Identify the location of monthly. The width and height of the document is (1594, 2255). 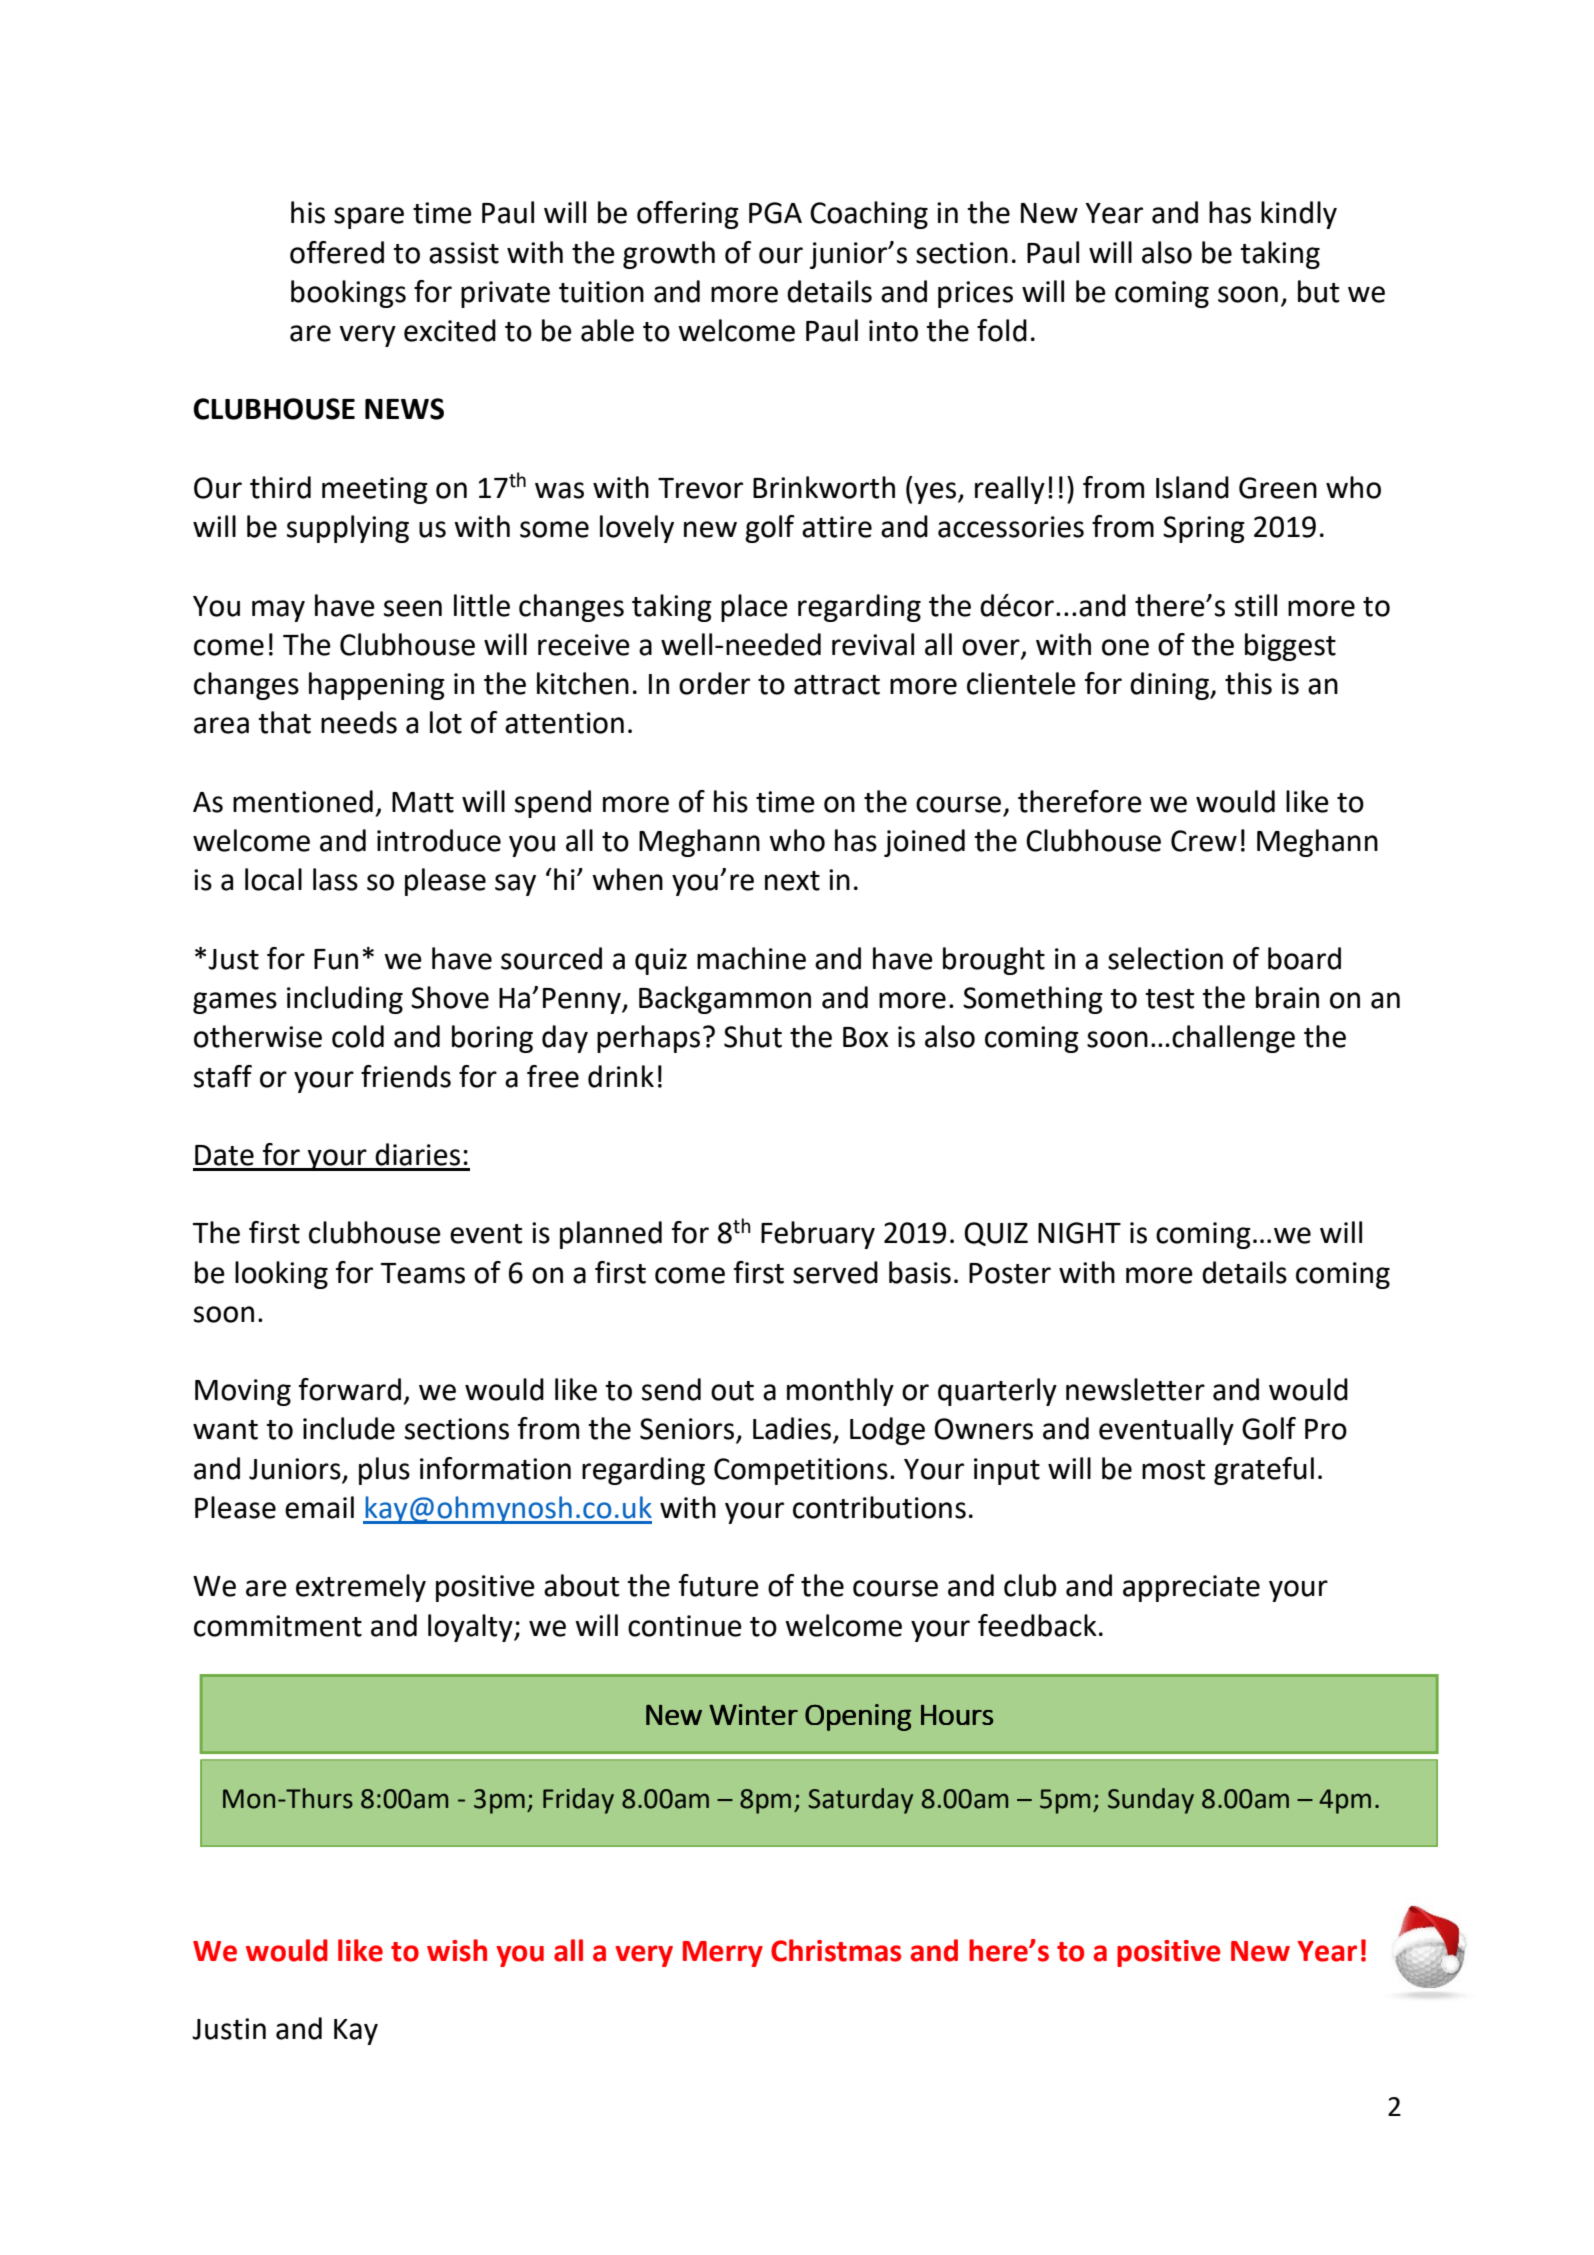
(840, 1392).
